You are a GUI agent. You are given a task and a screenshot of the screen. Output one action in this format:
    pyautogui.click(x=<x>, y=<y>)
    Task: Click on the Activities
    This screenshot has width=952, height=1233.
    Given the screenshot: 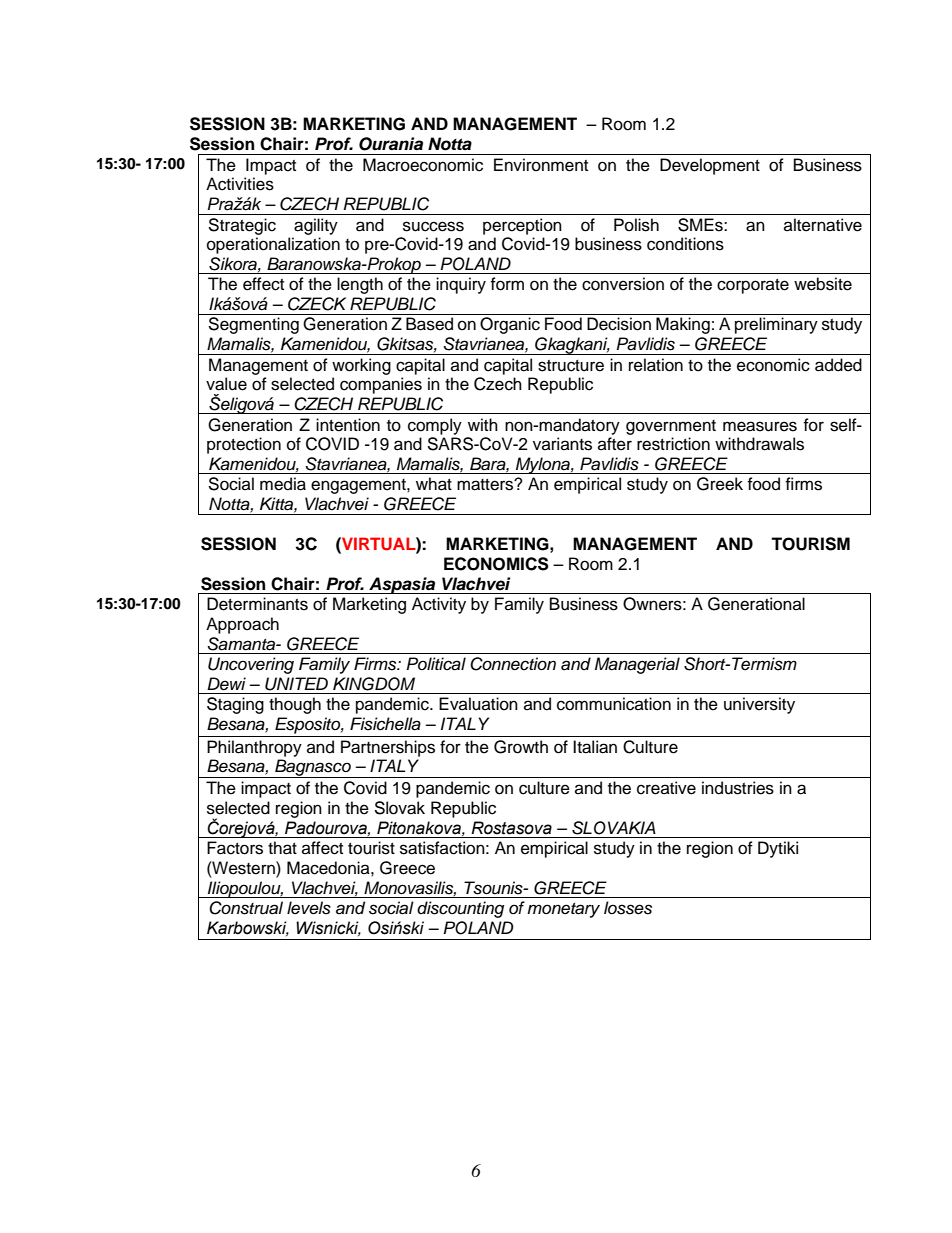 What is the action you would take?
    pyautogui.click(x=240, y=184)
